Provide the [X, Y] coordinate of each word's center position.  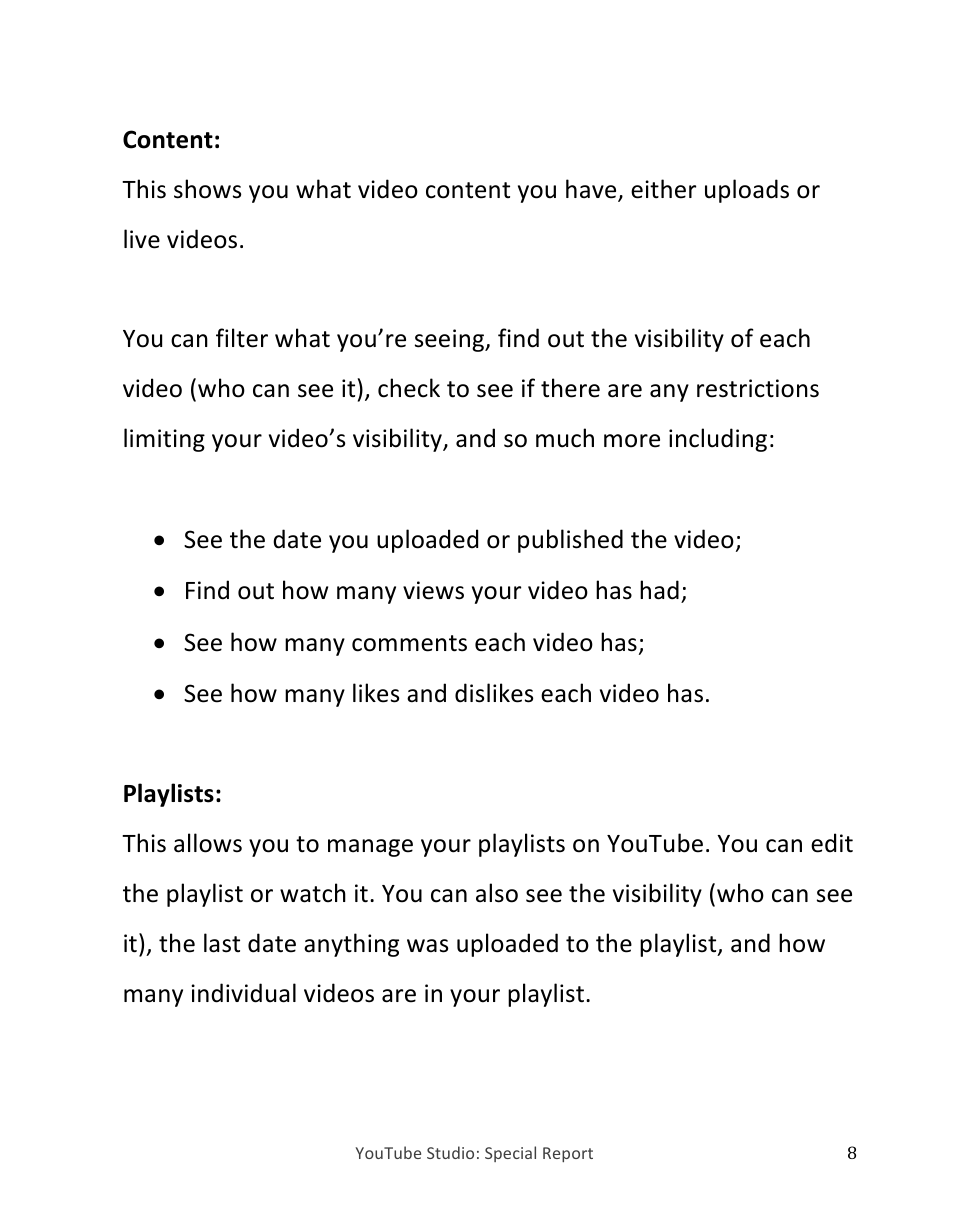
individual [243, 993]
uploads [747, 191]
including [718, 440]
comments [409, 643]
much [565, 438]
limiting [164, 440]
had [659, 590]
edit [832, 843]
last [222, 943]
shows [207, 189]
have [592, 190]
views [433, 590]
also [497, 893]
